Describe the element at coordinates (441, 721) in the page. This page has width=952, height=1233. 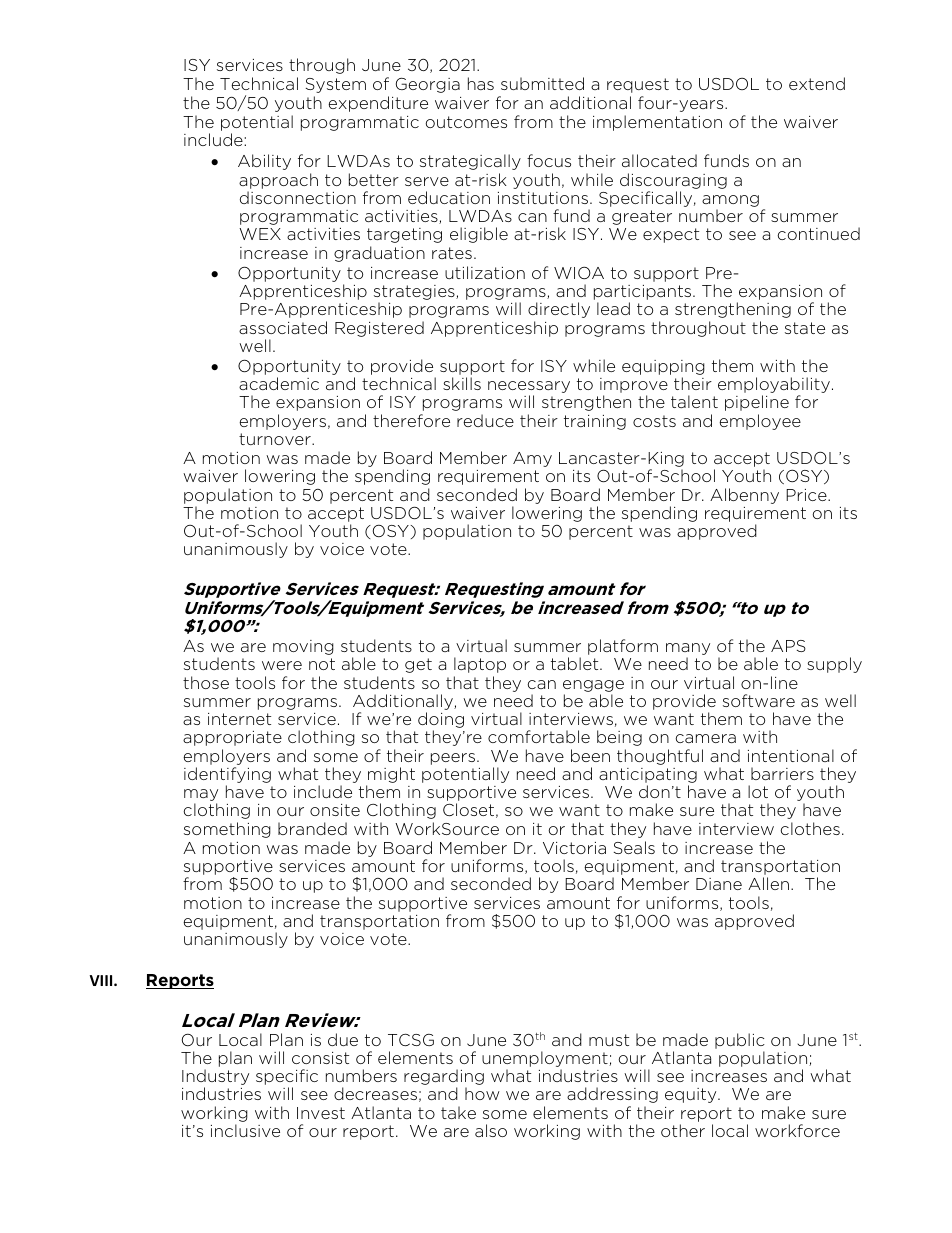
I see `doing` at that location.
